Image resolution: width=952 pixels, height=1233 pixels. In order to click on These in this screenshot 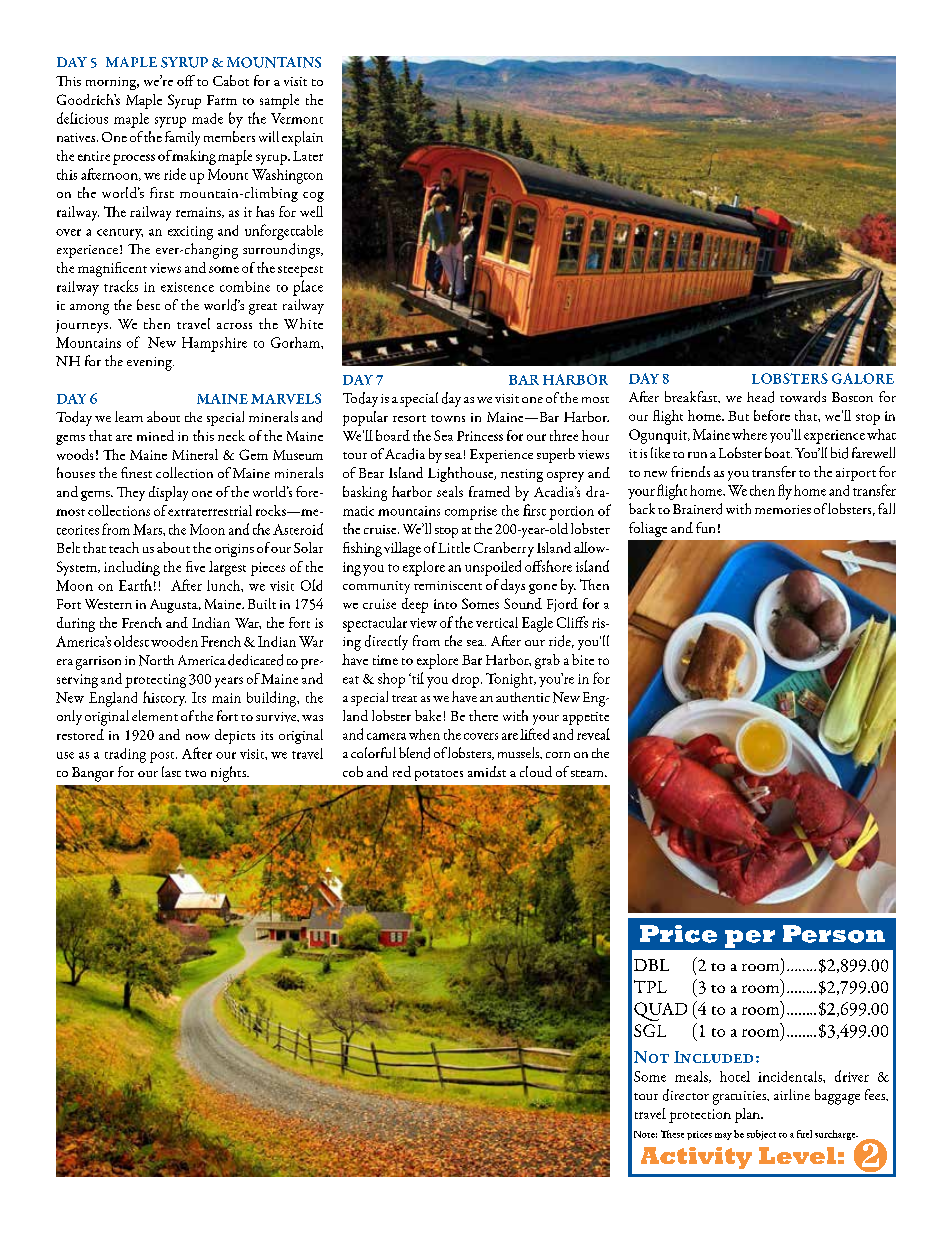, I will do `click(672, 1134)`.
